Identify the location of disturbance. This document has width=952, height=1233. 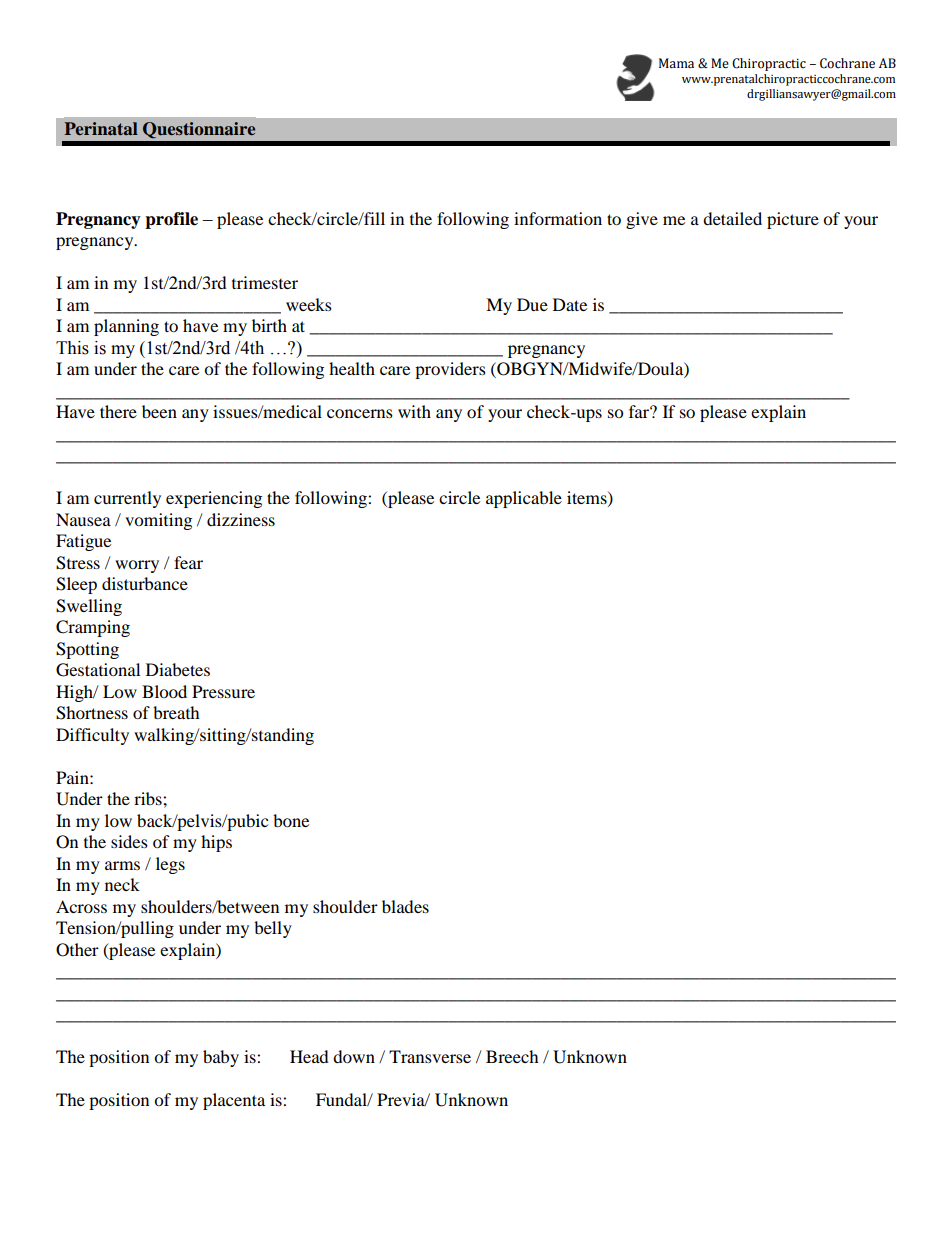
(145, 583).
